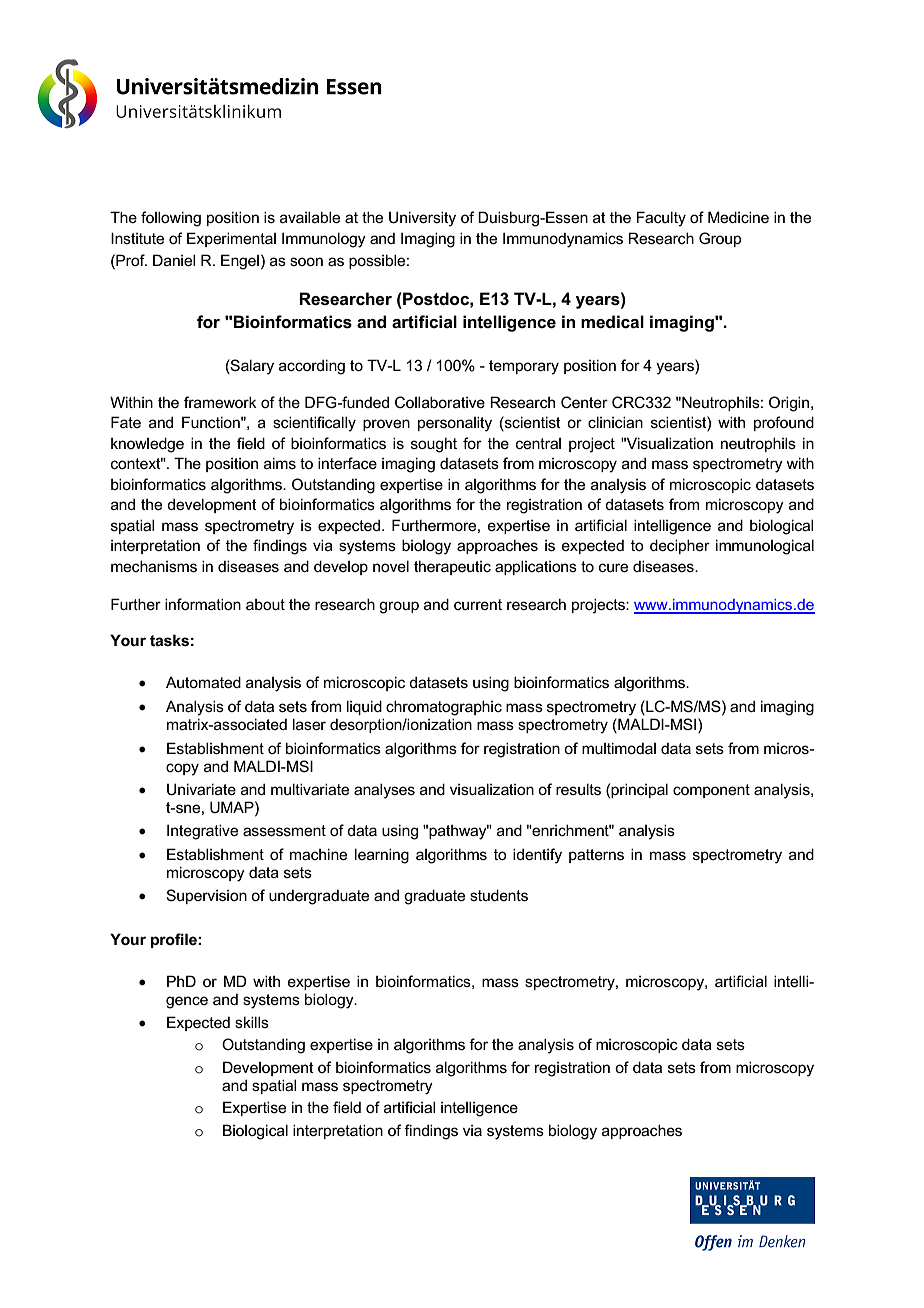 The image size is (924, 1308). What do you see at coordinates (422, 219) in the screenshot?
I see `University` at bounding box center [422, 219].
